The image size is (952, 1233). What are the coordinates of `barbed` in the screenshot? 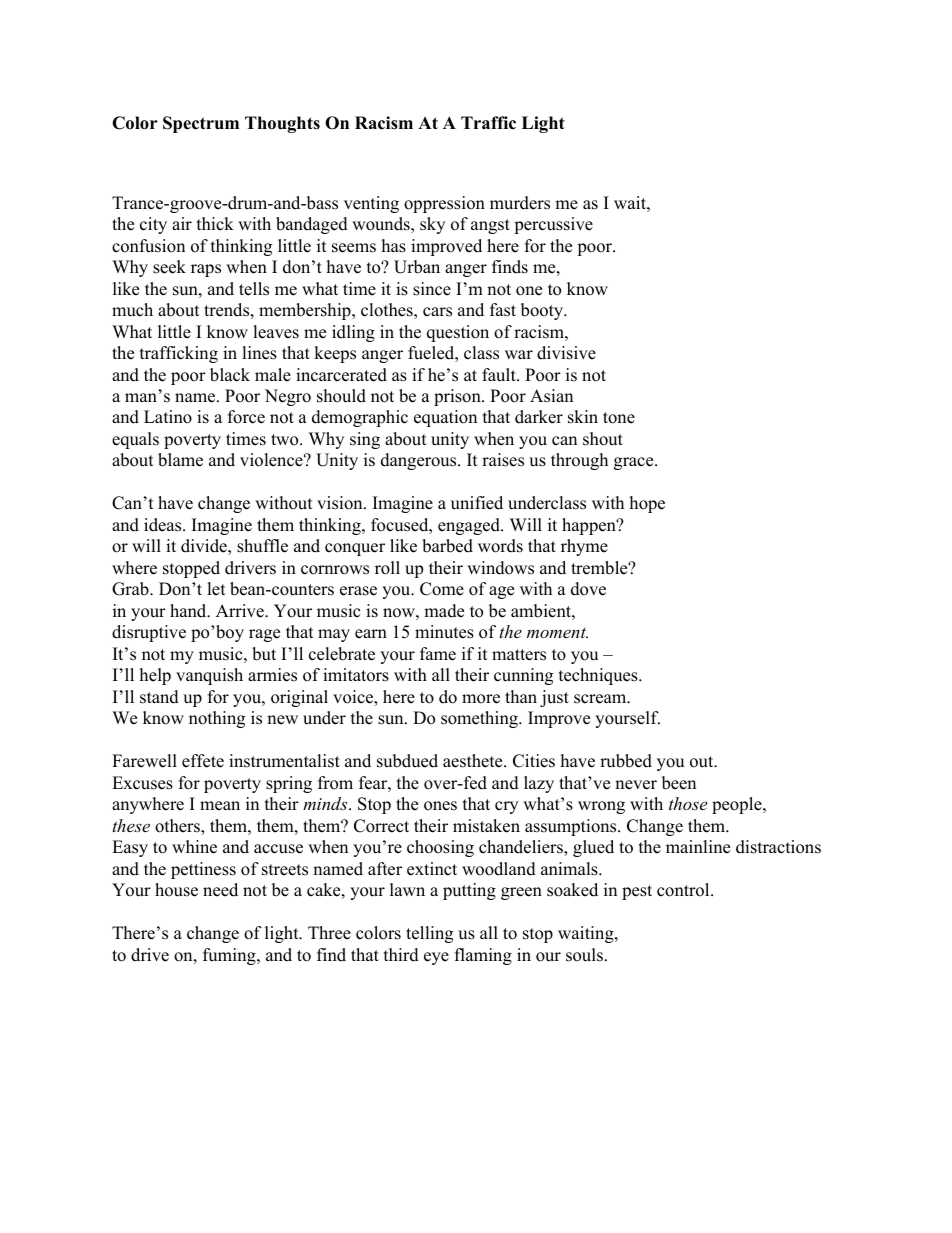 It's located at (447, 546).
